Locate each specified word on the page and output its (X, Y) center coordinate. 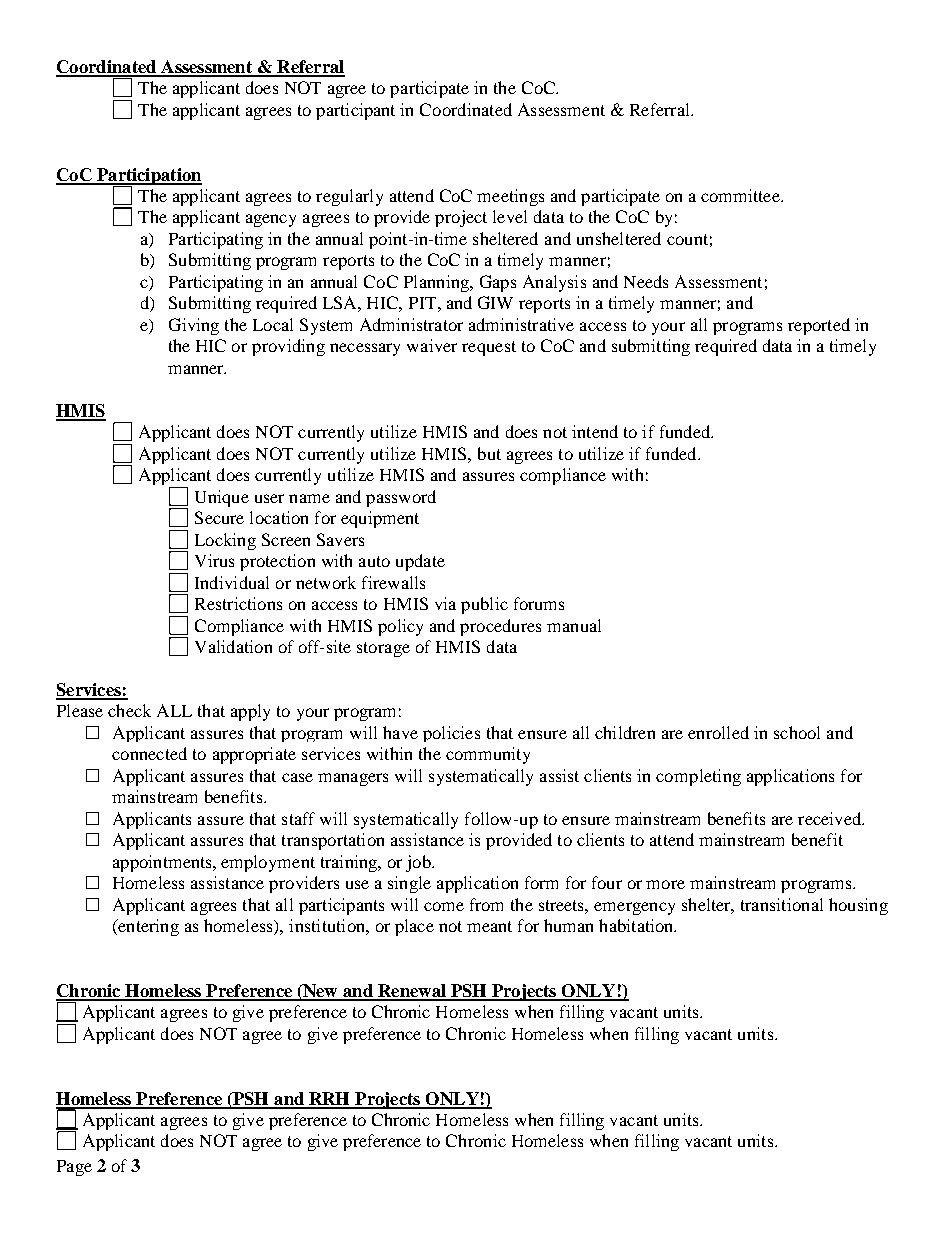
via (445, 603)
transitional (782, 904)
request (489, 348)
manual (574, 625)
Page (74, 1168)
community (488, 755)
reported (819, 326)
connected (149, 753)
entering (147, 927)
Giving (194, 326)
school (797, 732)
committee (741, 195)
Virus (214, 560)
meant (489, 926)
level (510, 216)
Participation (148, 177)
